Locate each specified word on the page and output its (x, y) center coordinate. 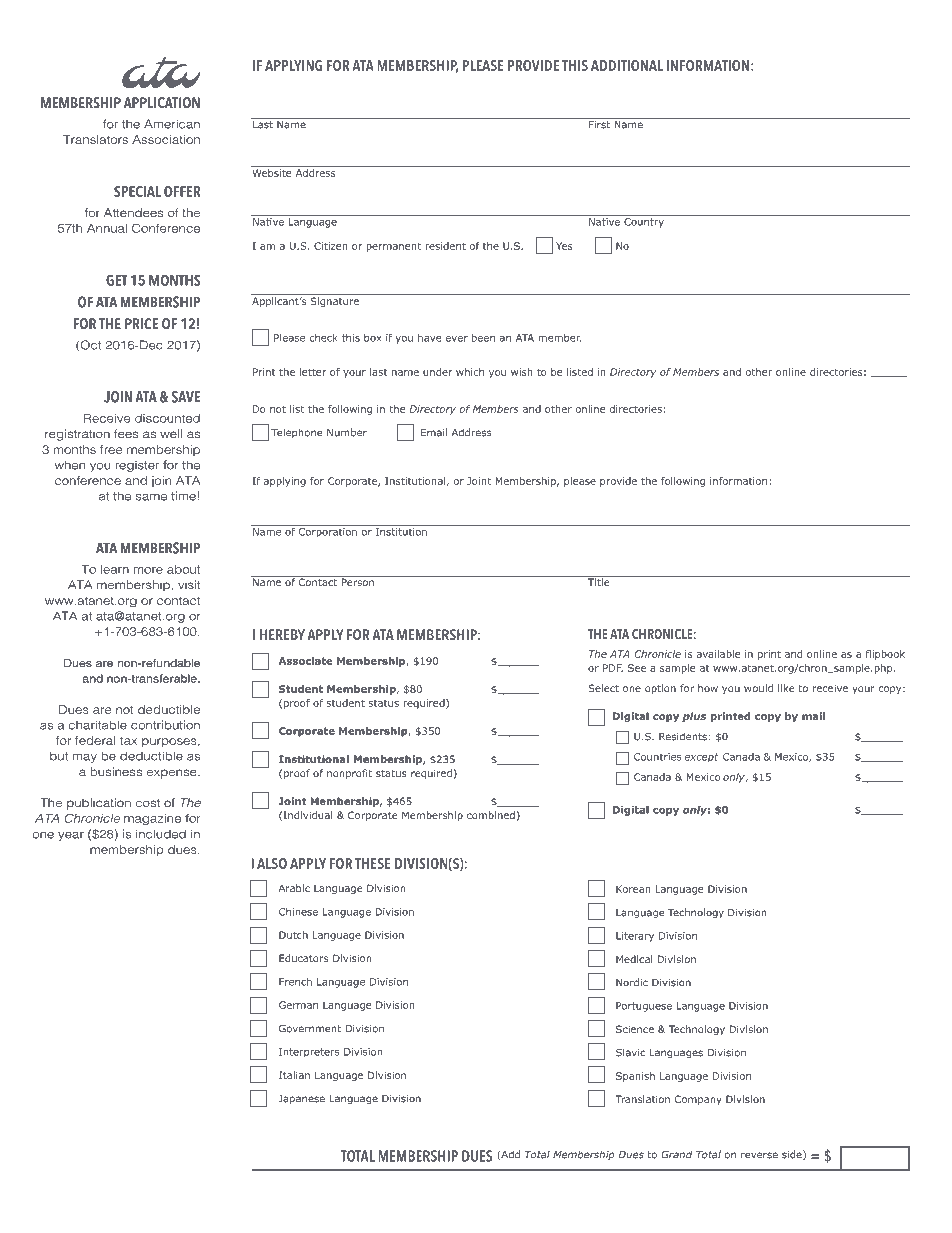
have (430, 338)
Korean (633, 889)
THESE (372, 863)
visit (189, 584)
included (161, 834)
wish (522, 372)
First (599, 123)
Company (698, 1100)
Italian (294, 1075)
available (719, 654)
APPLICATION (162, 102)
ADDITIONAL (627, 65)
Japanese (302, 1100)
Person (357, 581)
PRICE (141, 323)
